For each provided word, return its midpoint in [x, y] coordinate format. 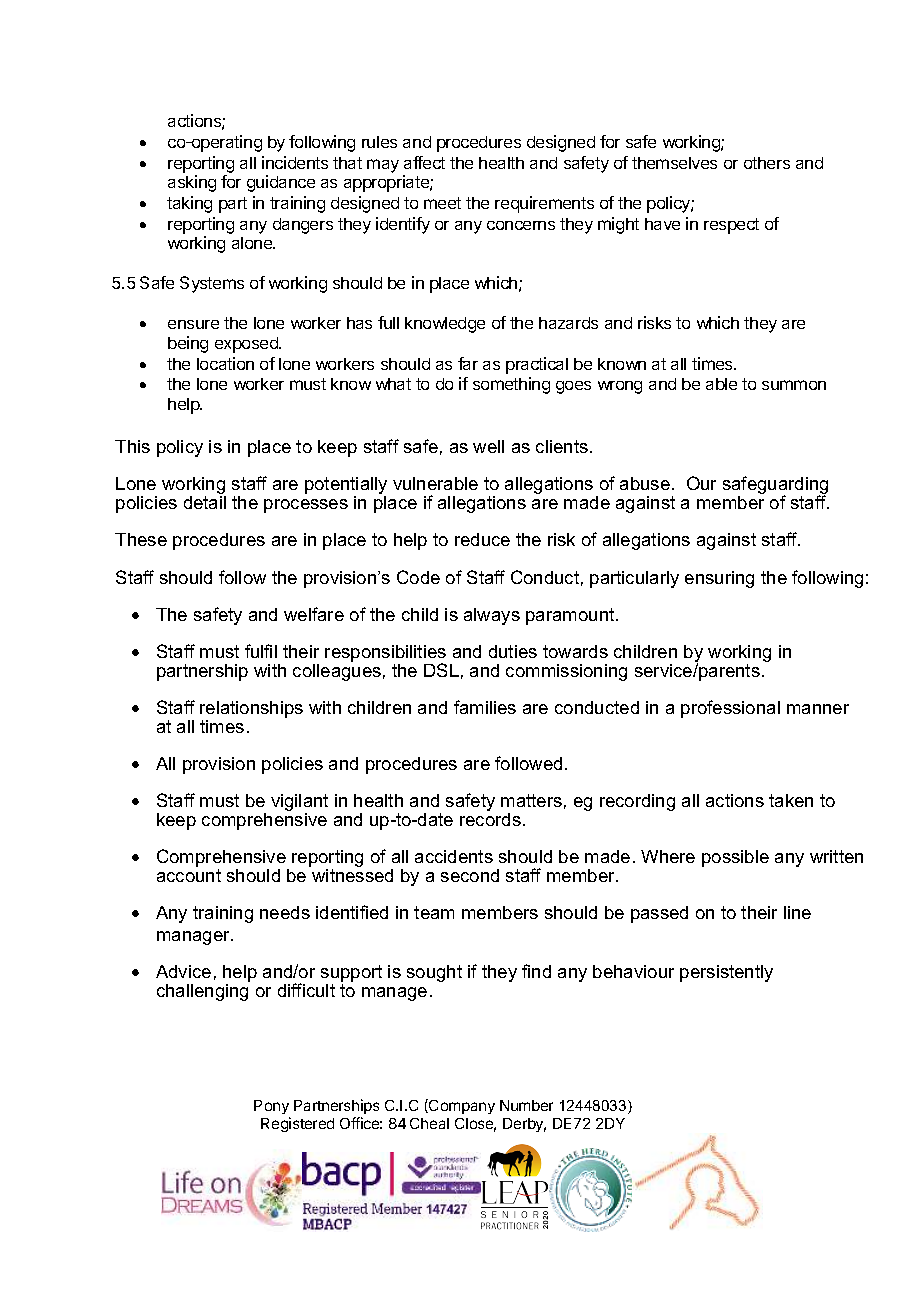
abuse [645, 483]
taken [791, 800]
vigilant [299, 804]
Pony [272, 1109]
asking [192, 183]
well [488, 446]
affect [424, 162]
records [490, 818]
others [767, 163]
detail [205, 502]
